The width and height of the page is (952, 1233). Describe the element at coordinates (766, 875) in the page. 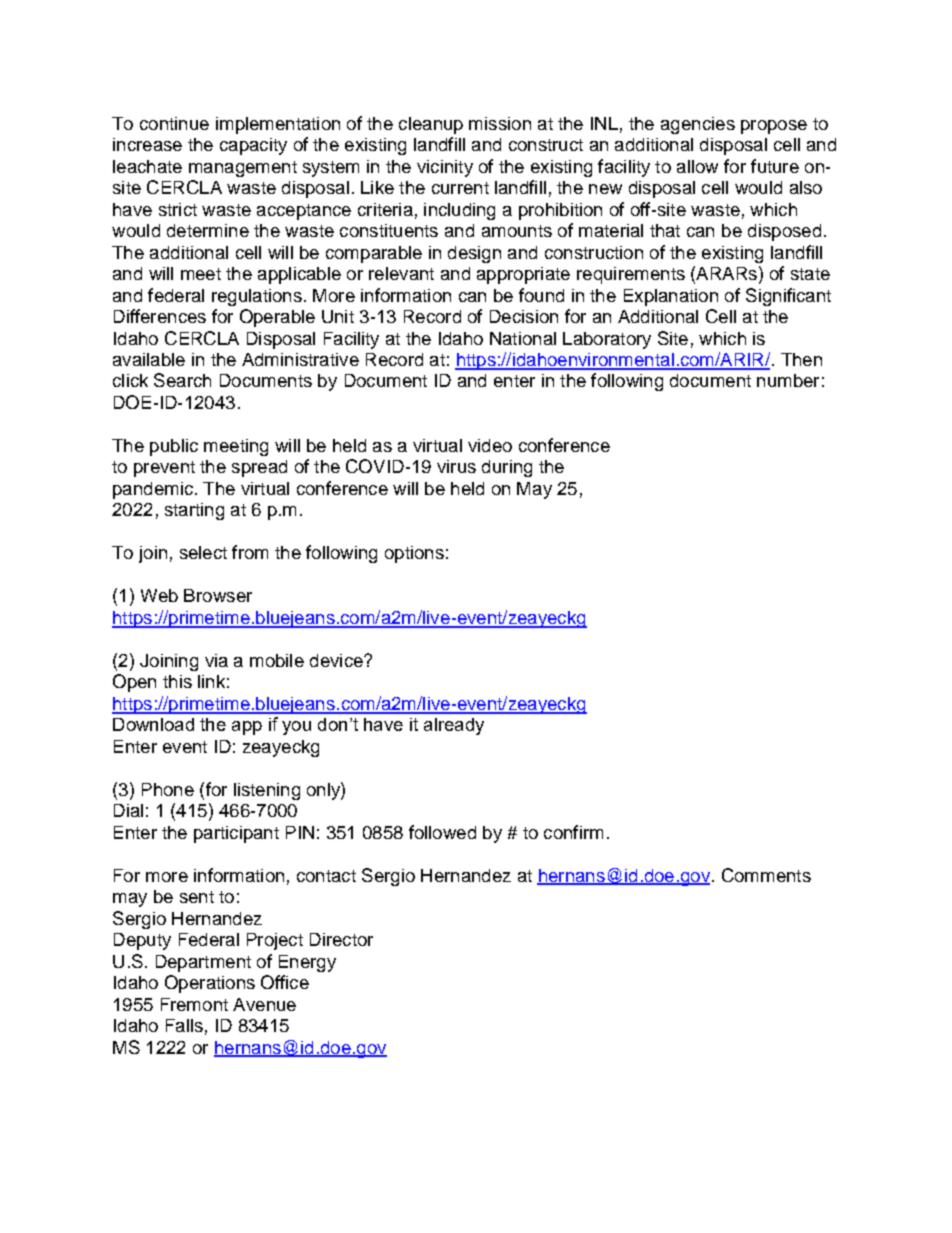

I see `Comments` at that location.
